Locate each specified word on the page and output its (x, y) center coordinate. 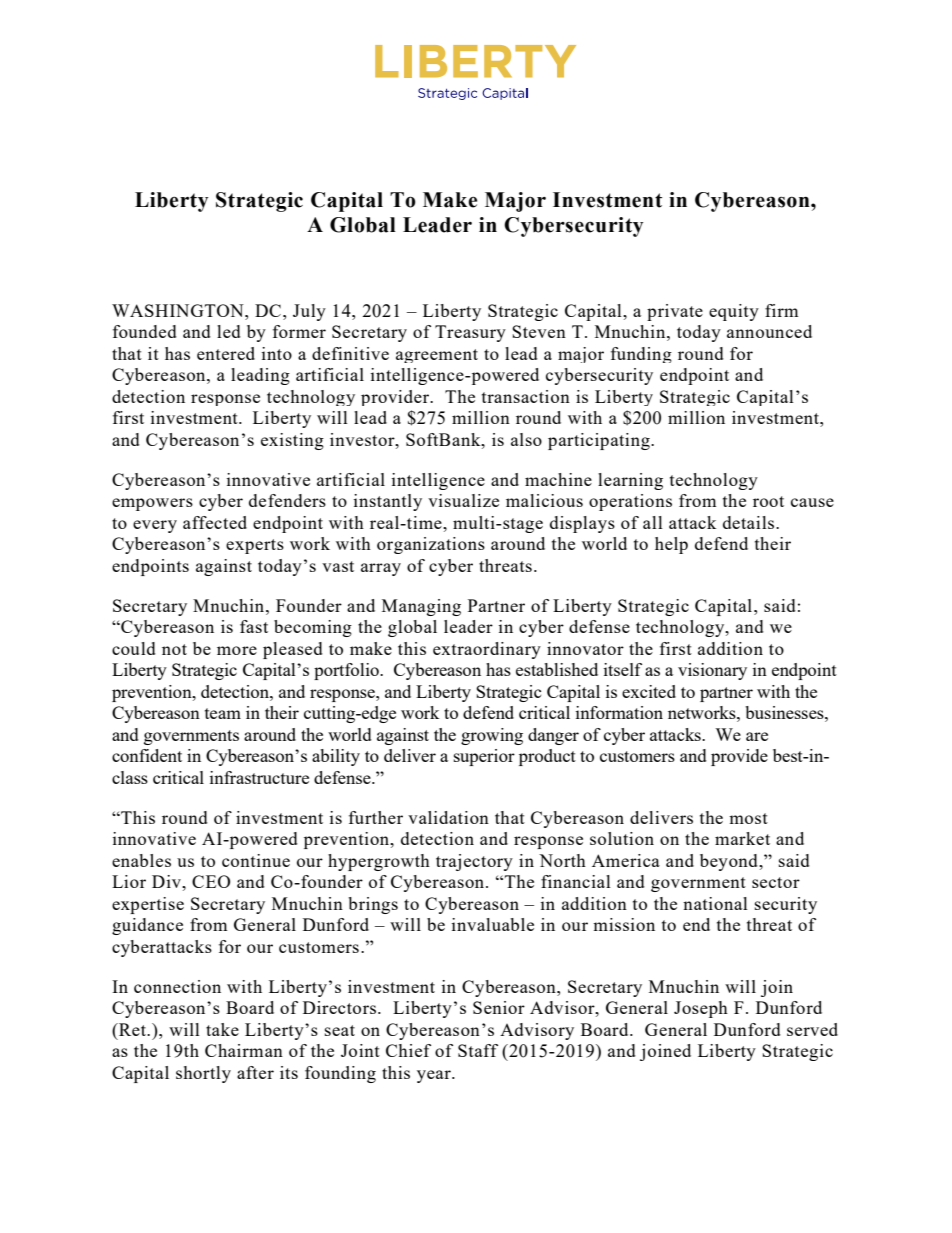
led (229, 331)
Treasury (470, 333)
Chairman (244, 1050)
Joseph (701, 1009)
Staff (478, 1050)
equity (734, 312)
